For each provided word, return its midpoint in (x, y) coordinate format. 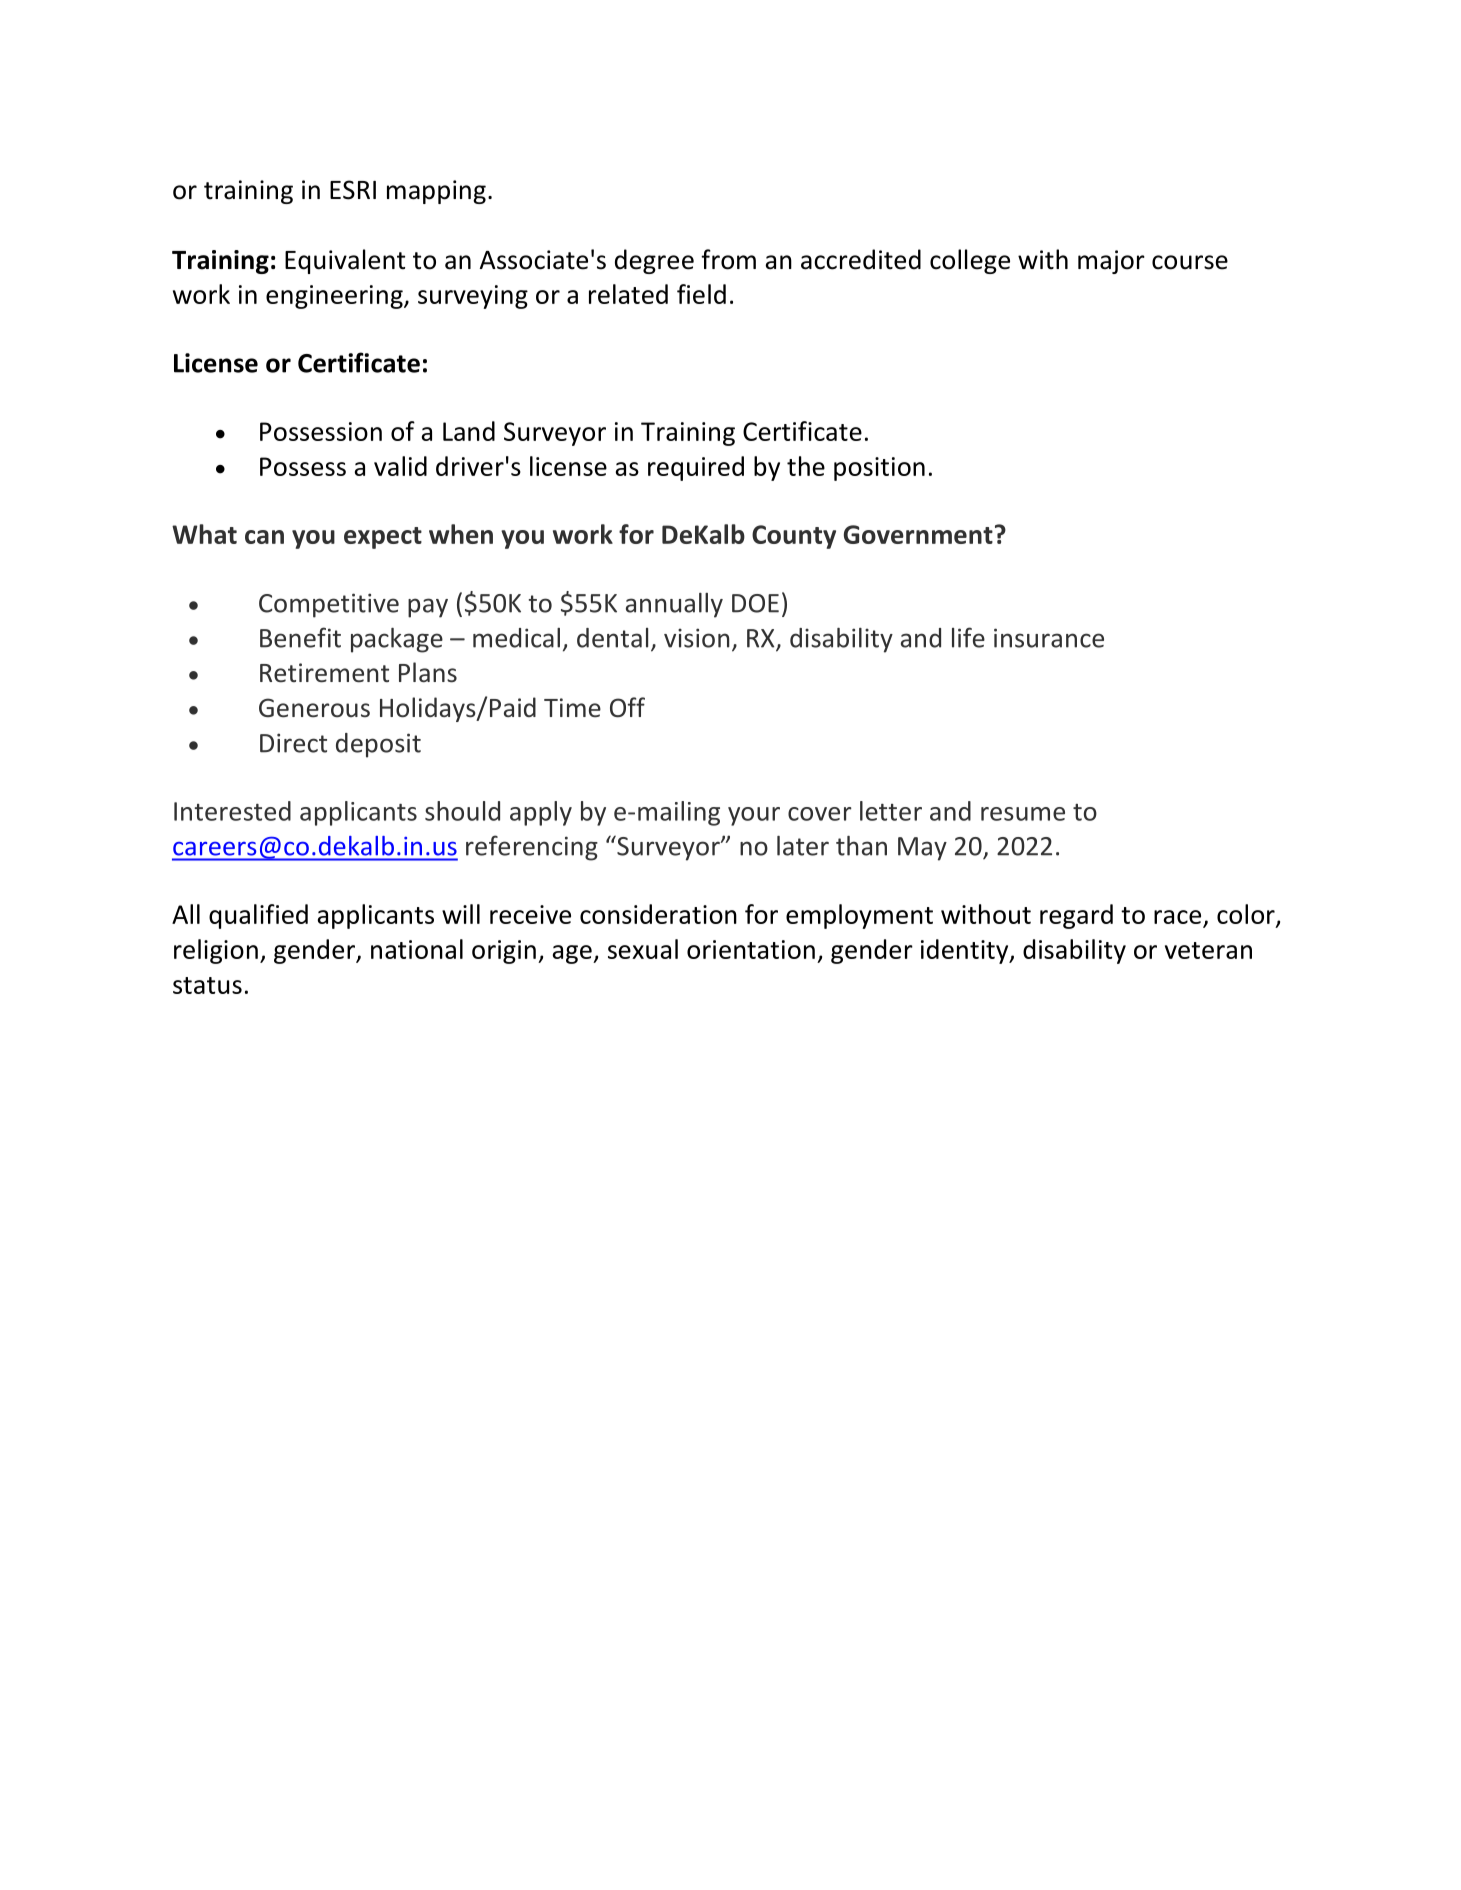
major (1111, 262)
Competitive (329, 605)
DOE (755, 603)
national (417, 949)
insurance (1049, 638)
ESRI (353, 190)
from (728, 259)
